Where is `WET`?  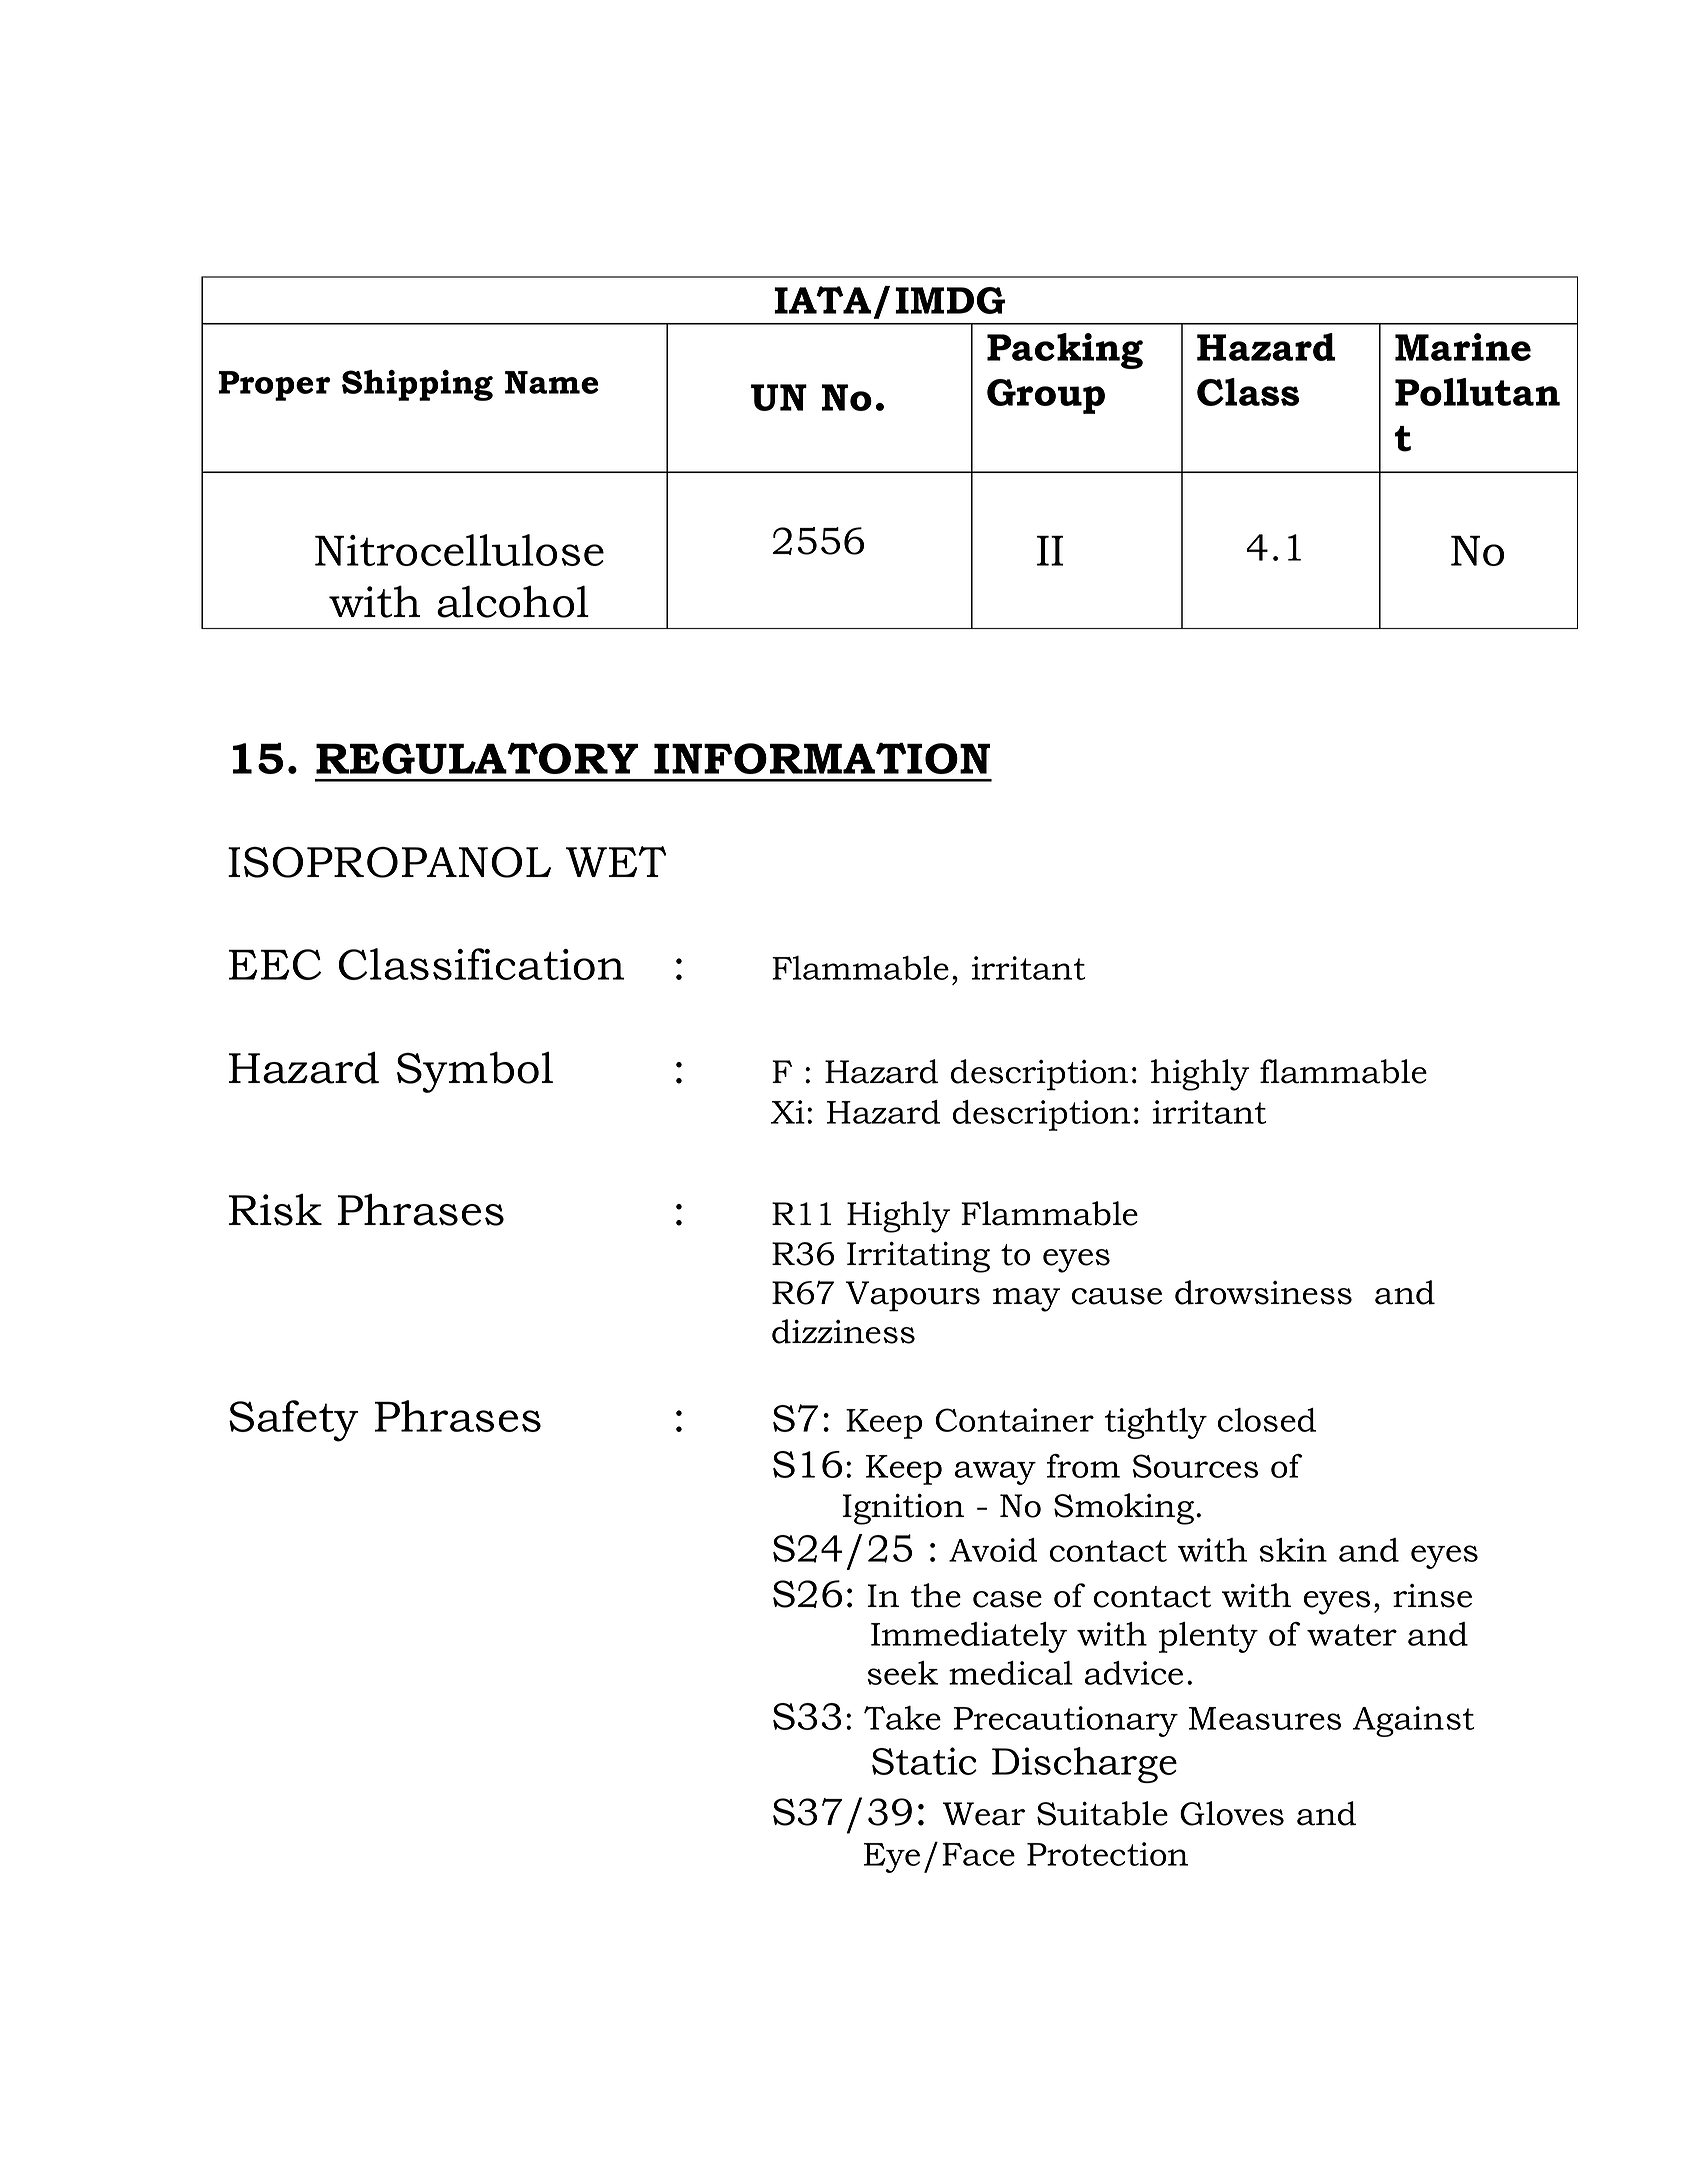
WET is located at coordinates (616, 861).
